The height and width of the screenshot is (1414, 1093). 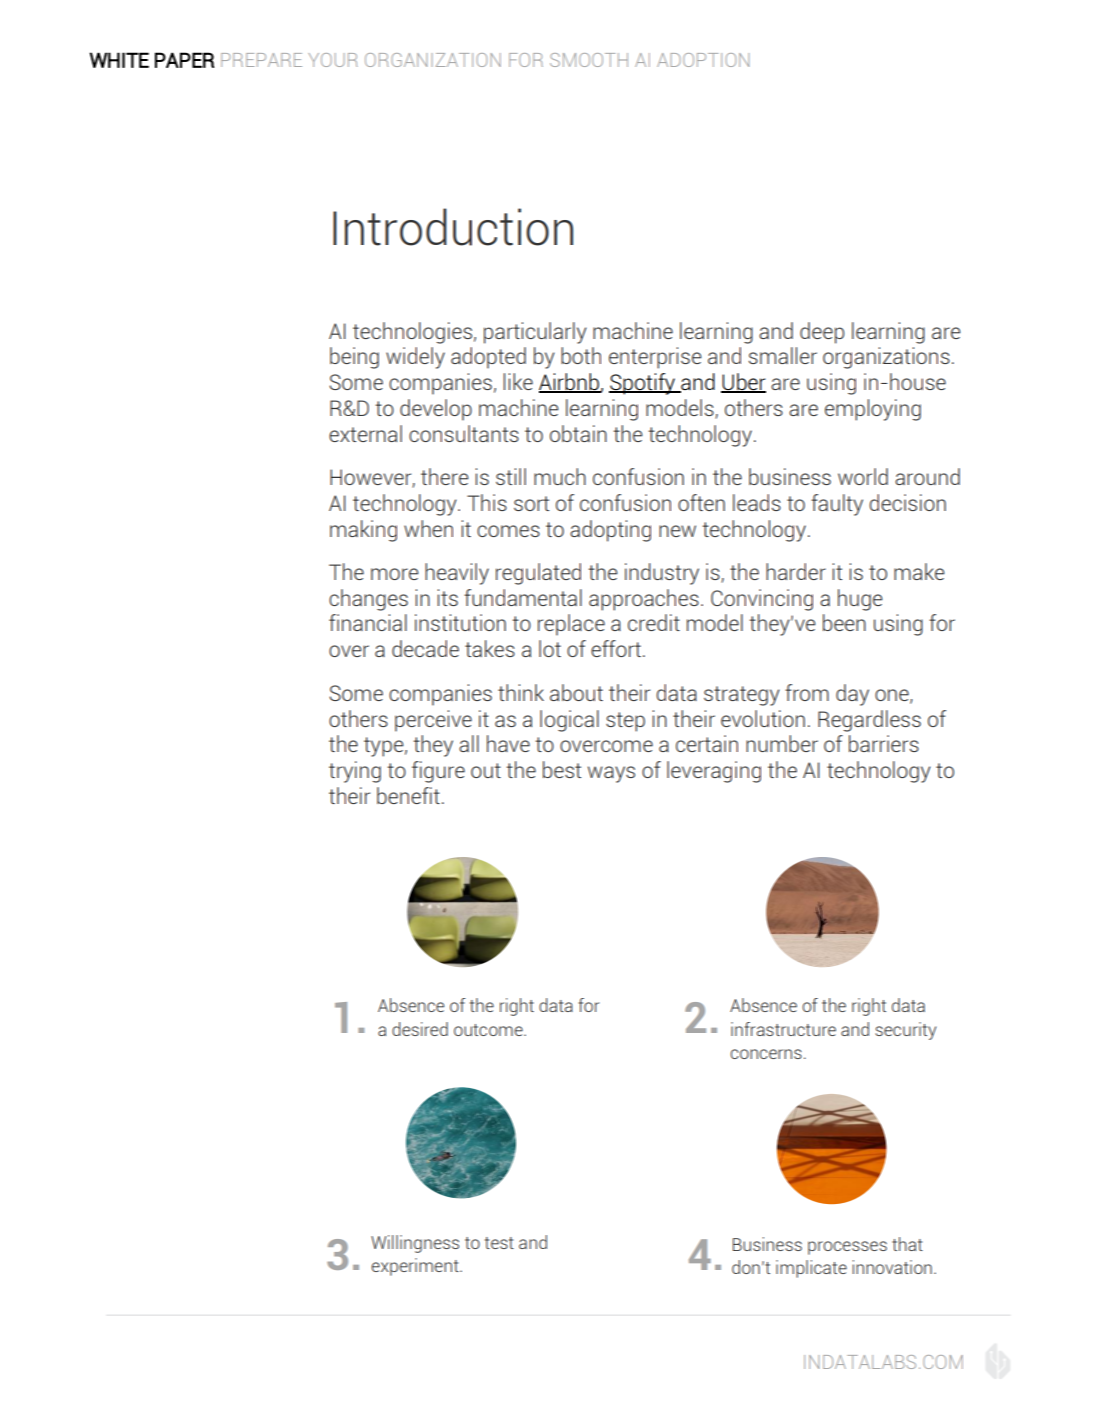 I want to click on comes, so click(x=508, y=531).
